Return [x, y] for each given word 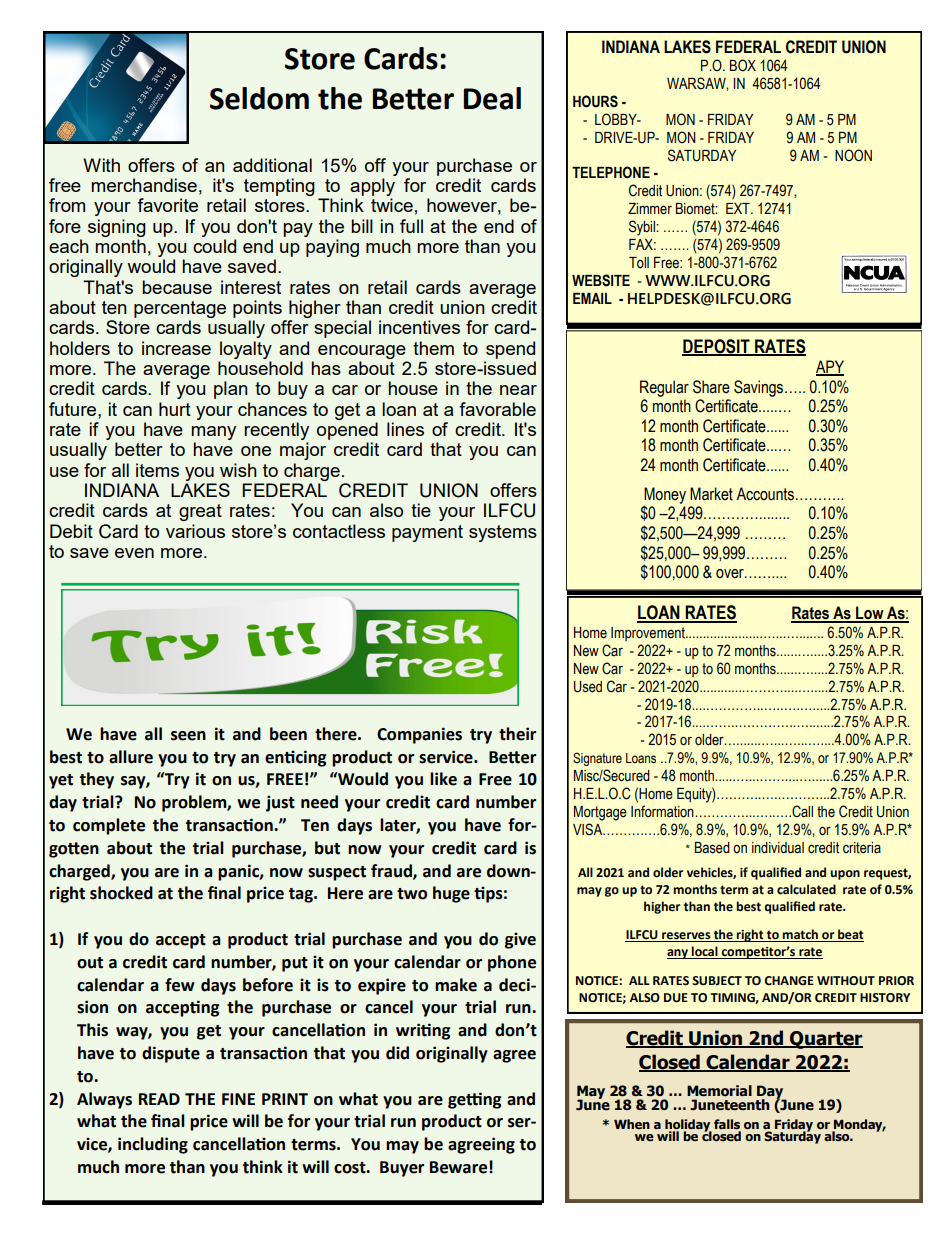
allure [131, 757]
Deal [492, 98]
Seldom [259, 98]
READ [159, 1099]
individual [778, 848]
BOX [743, 65]
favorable [497, 409]
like [443, 779]
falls [727, 1125]
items [157, 470]
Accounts [765, 494]
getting [474, 1100]
